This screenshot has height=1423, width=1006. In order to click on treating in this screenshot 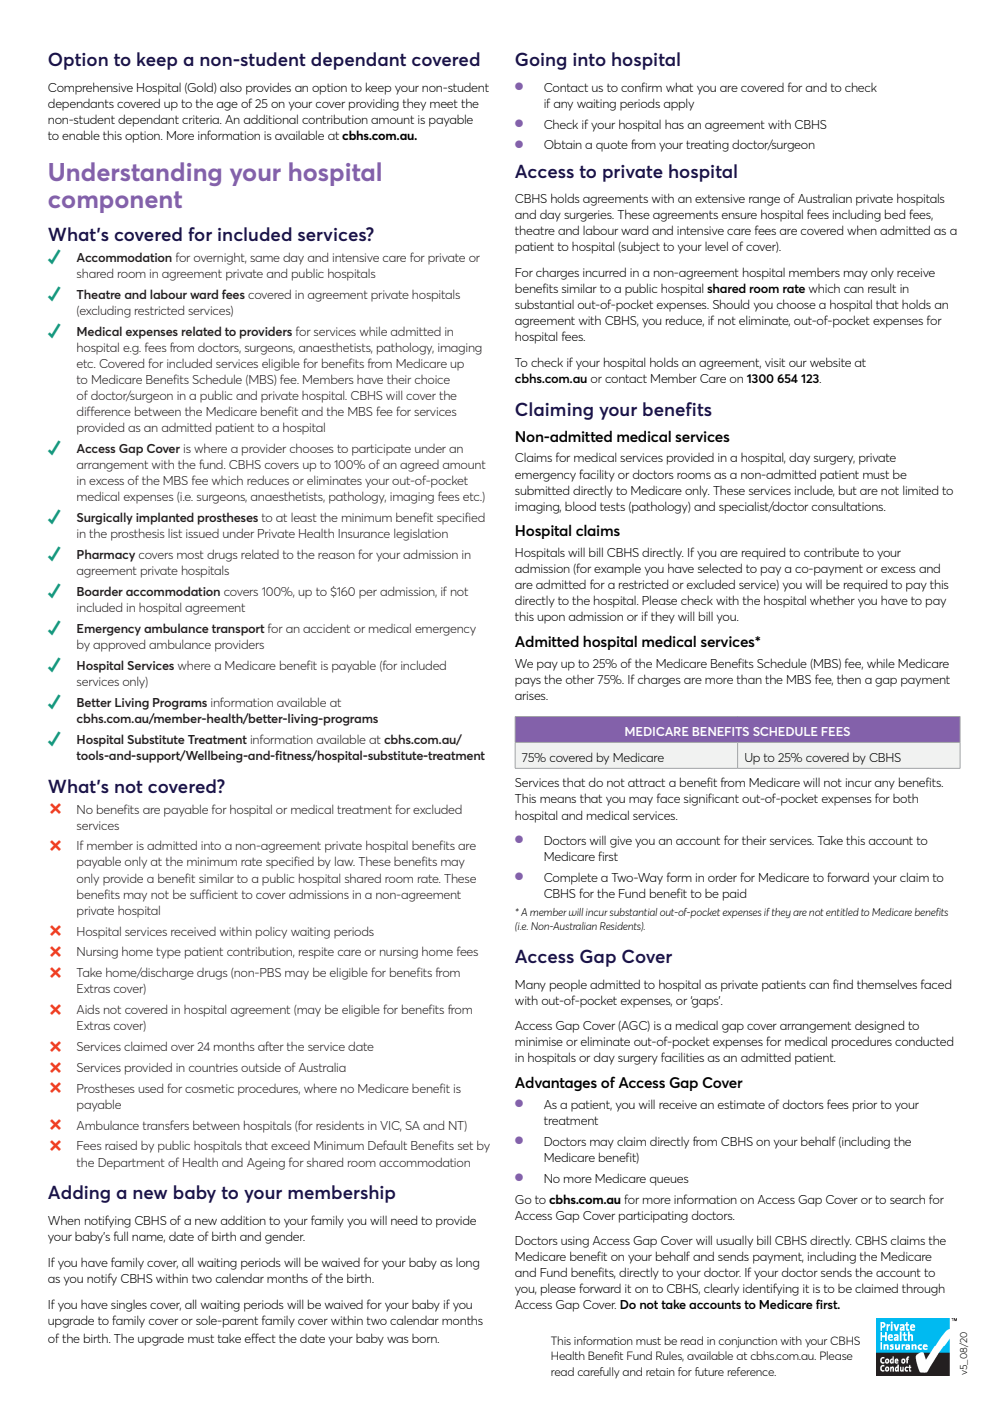, I will do `click(707, 146)`.
